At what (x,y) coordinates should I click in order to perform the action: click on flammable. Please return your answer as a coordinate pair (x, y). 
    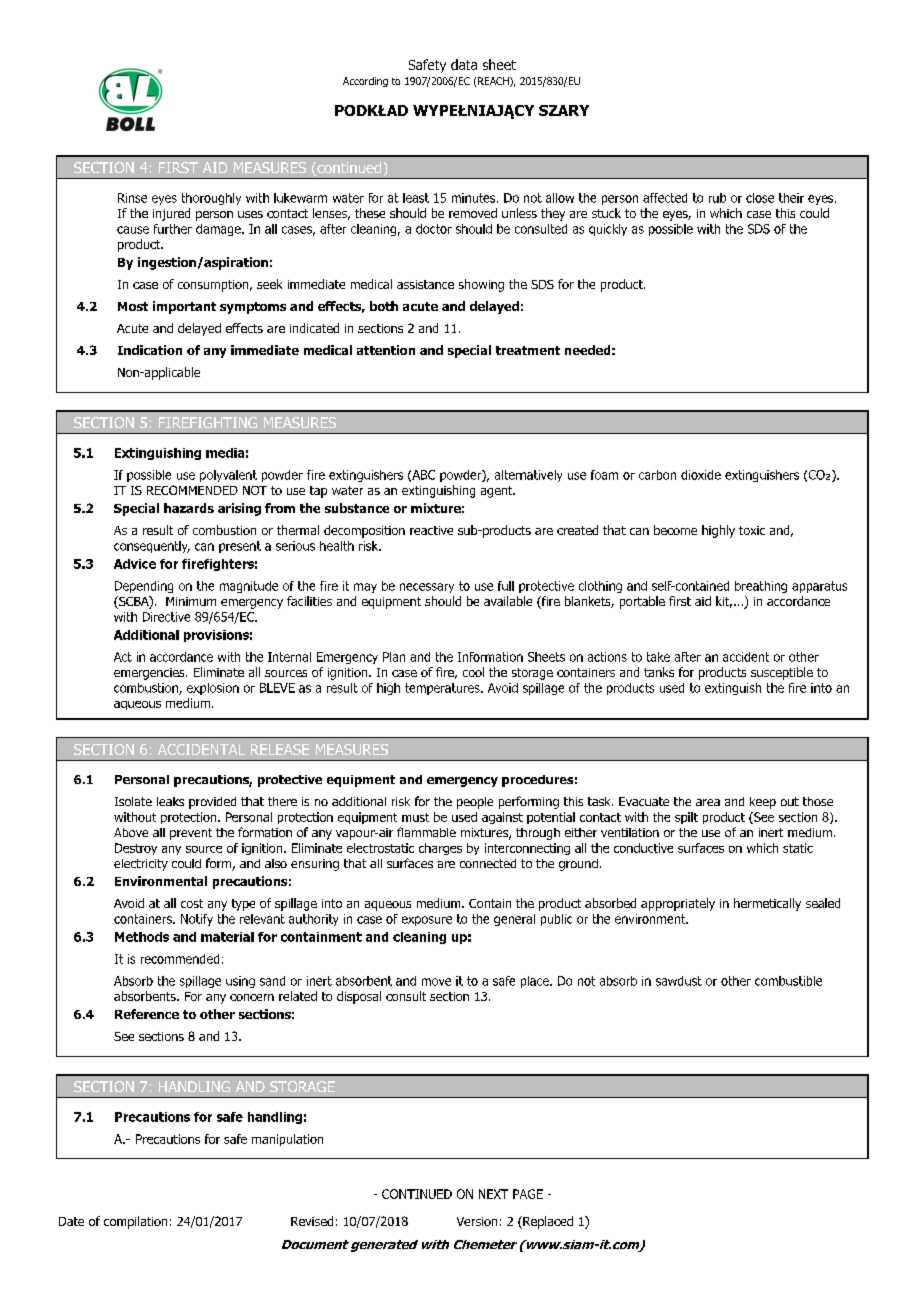
    Looking at the image, I should click on (426, 832).
